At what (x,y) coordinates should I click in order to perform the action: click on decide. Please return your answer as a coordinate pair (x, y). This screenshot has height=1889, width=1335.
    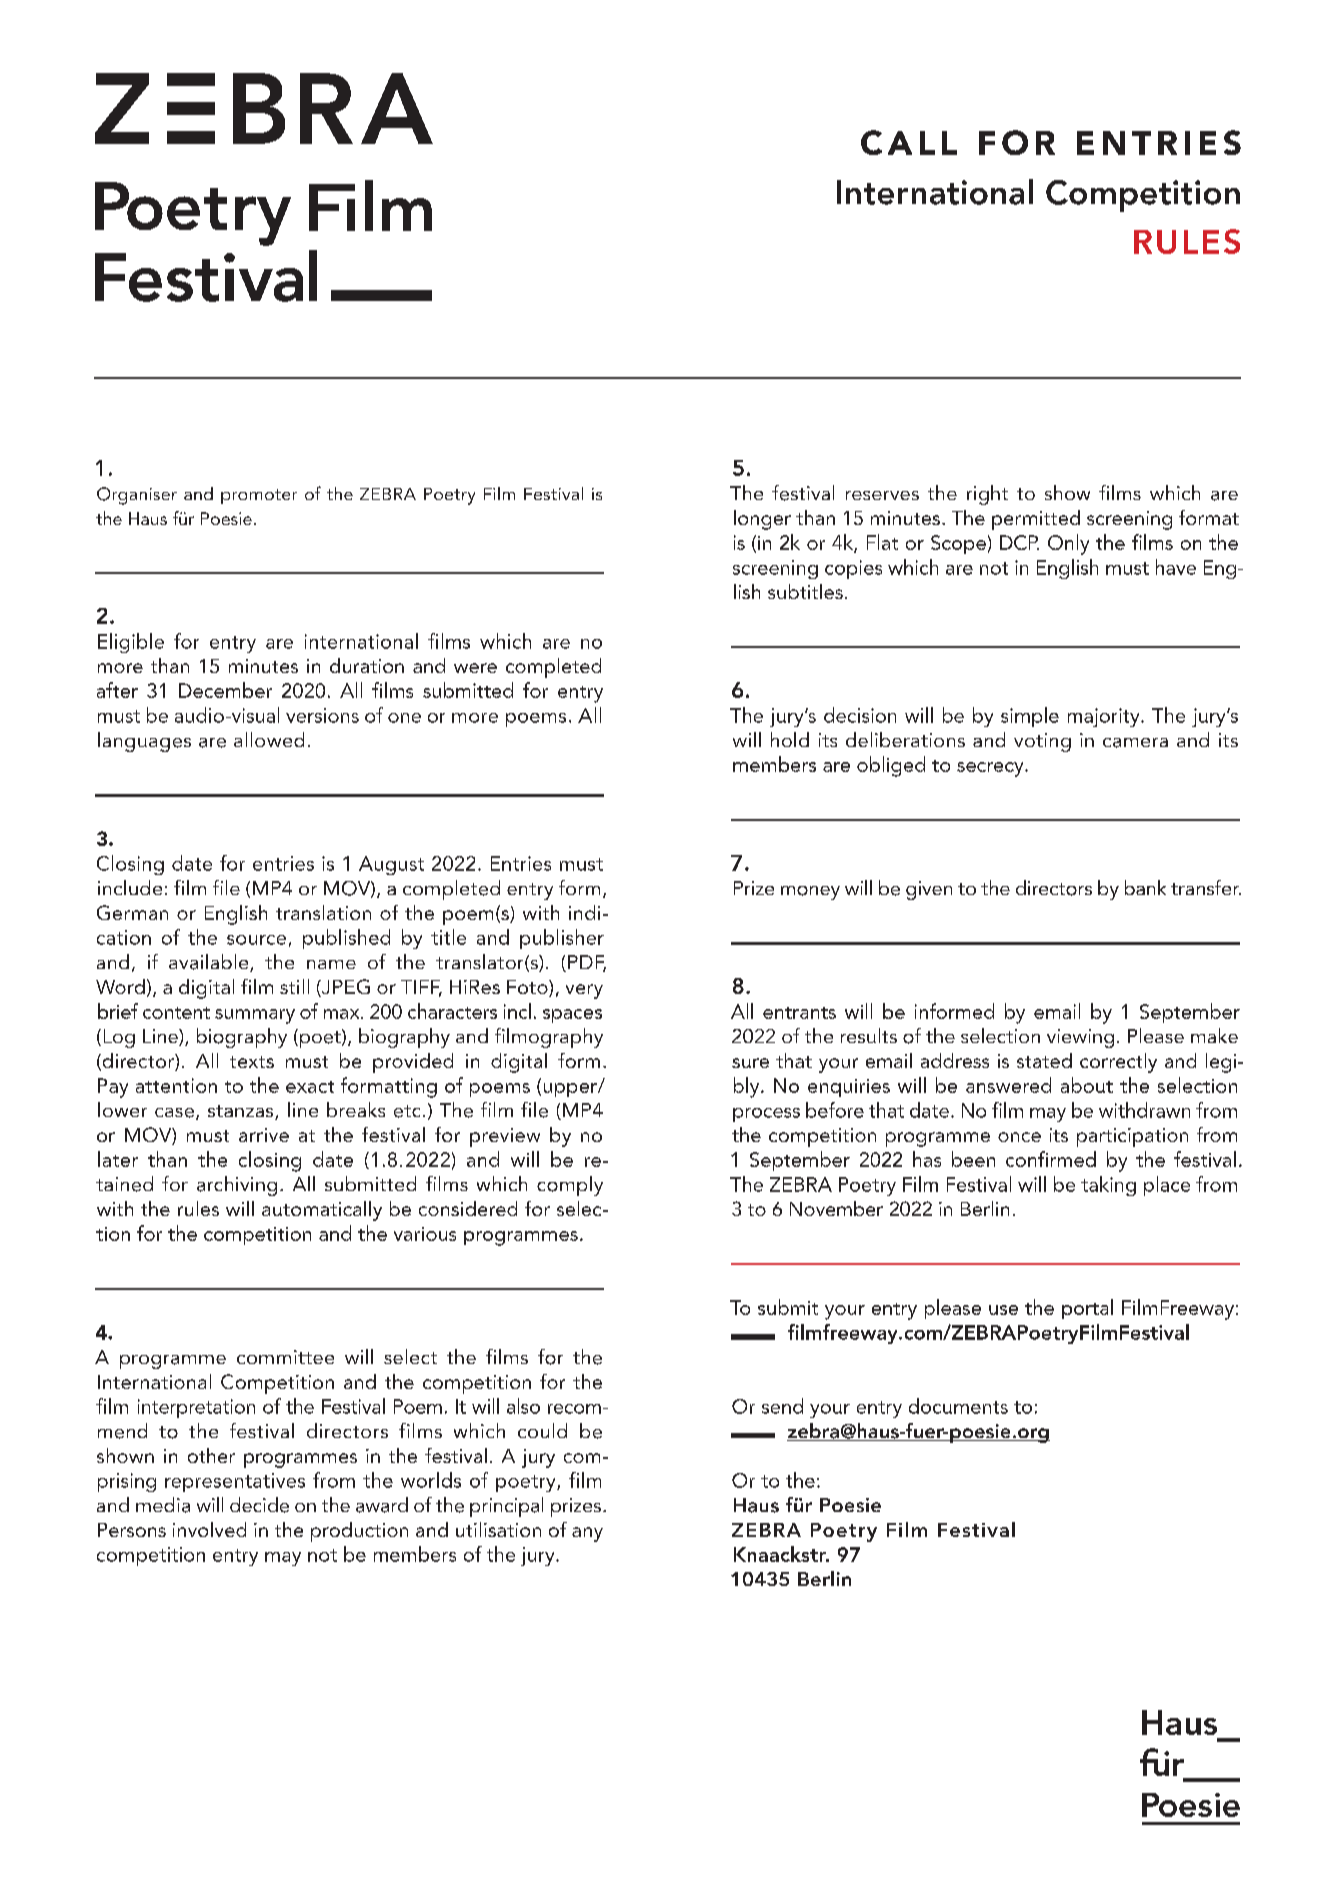
    Looking at the image, I should click on (259, 1505).
